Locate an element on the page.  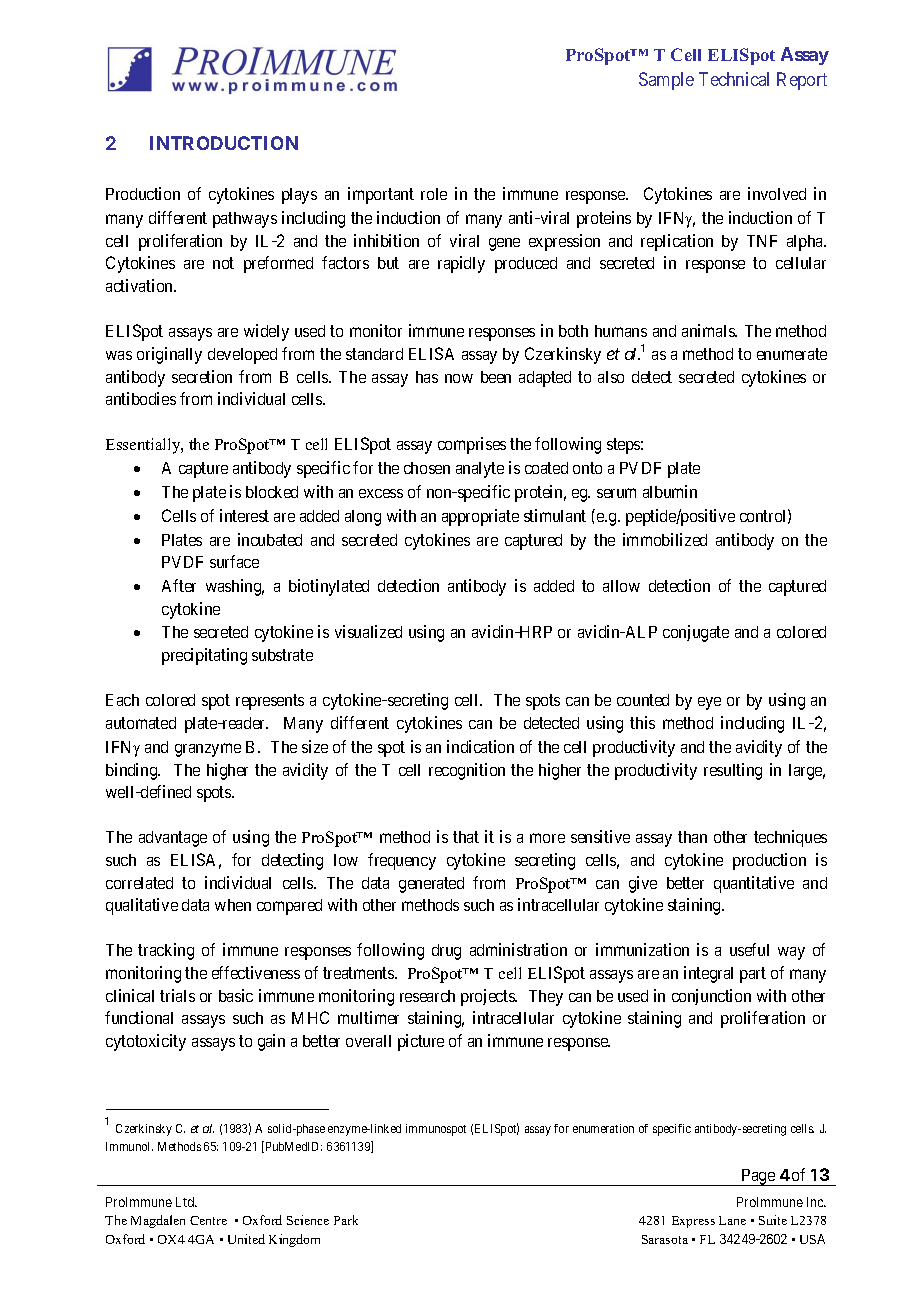
conjugate is located at coordinates (696, 633).
